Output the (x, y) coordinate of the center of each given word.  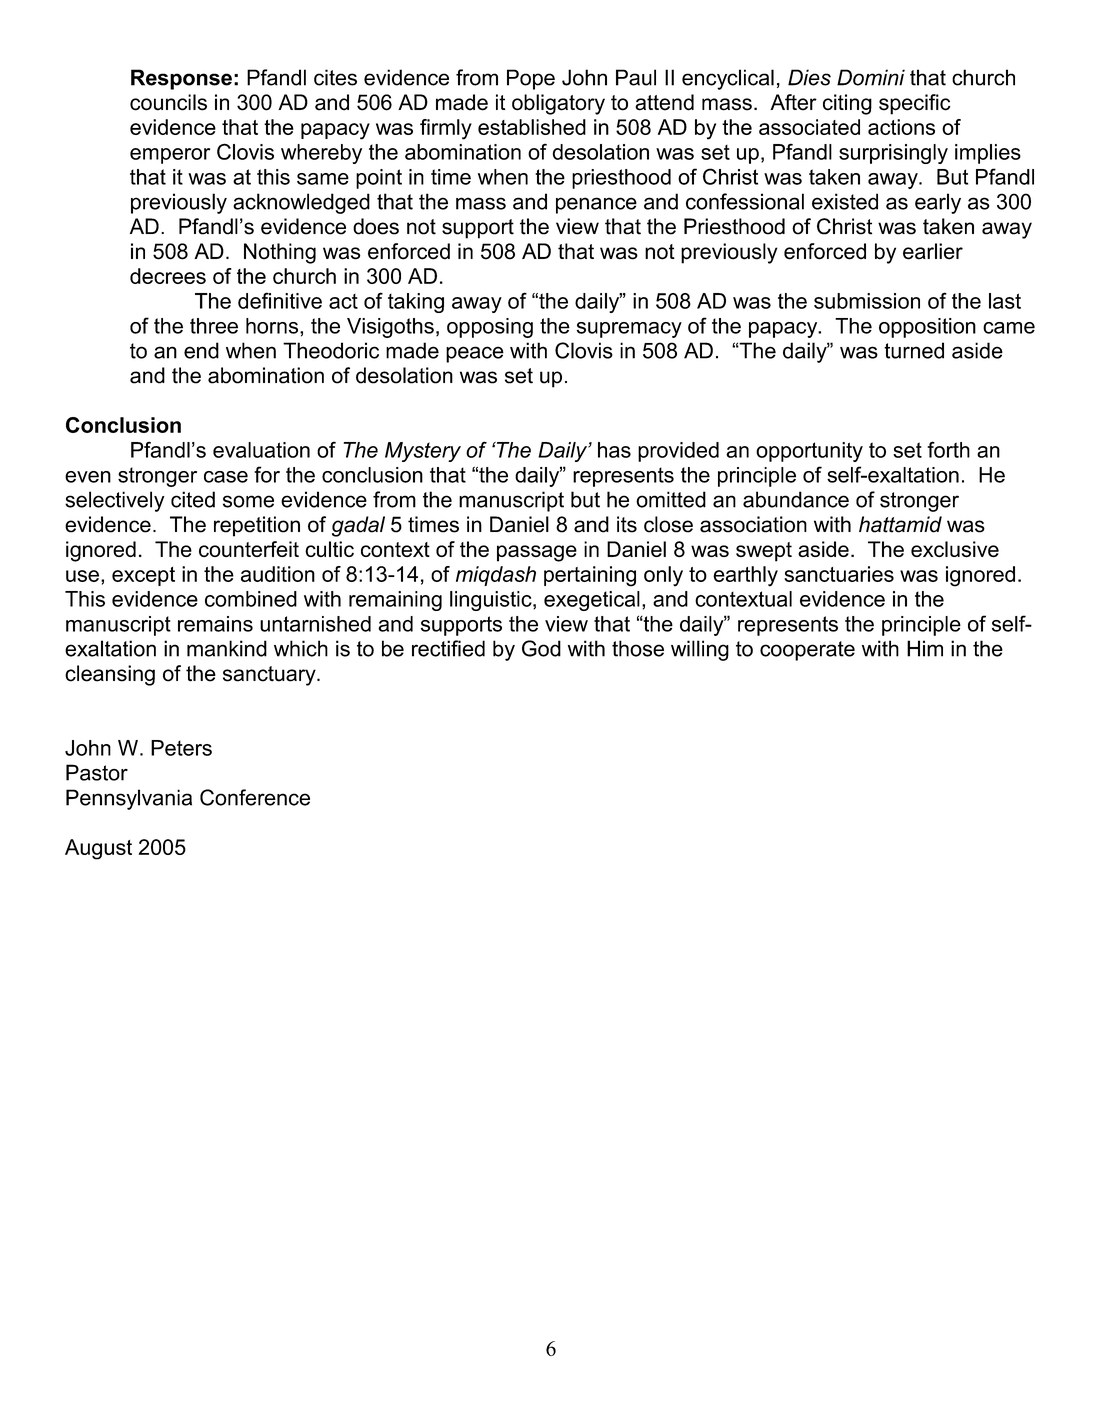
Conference (255, 797)
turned (914, 350)
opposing (490, 328)
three (214, 326)
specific (914, 104)
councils (168, 102)
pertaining (590, 576)
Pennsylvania (129, 799)
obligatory (558, 104)
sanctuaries (839, 574)
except (143, 576)
